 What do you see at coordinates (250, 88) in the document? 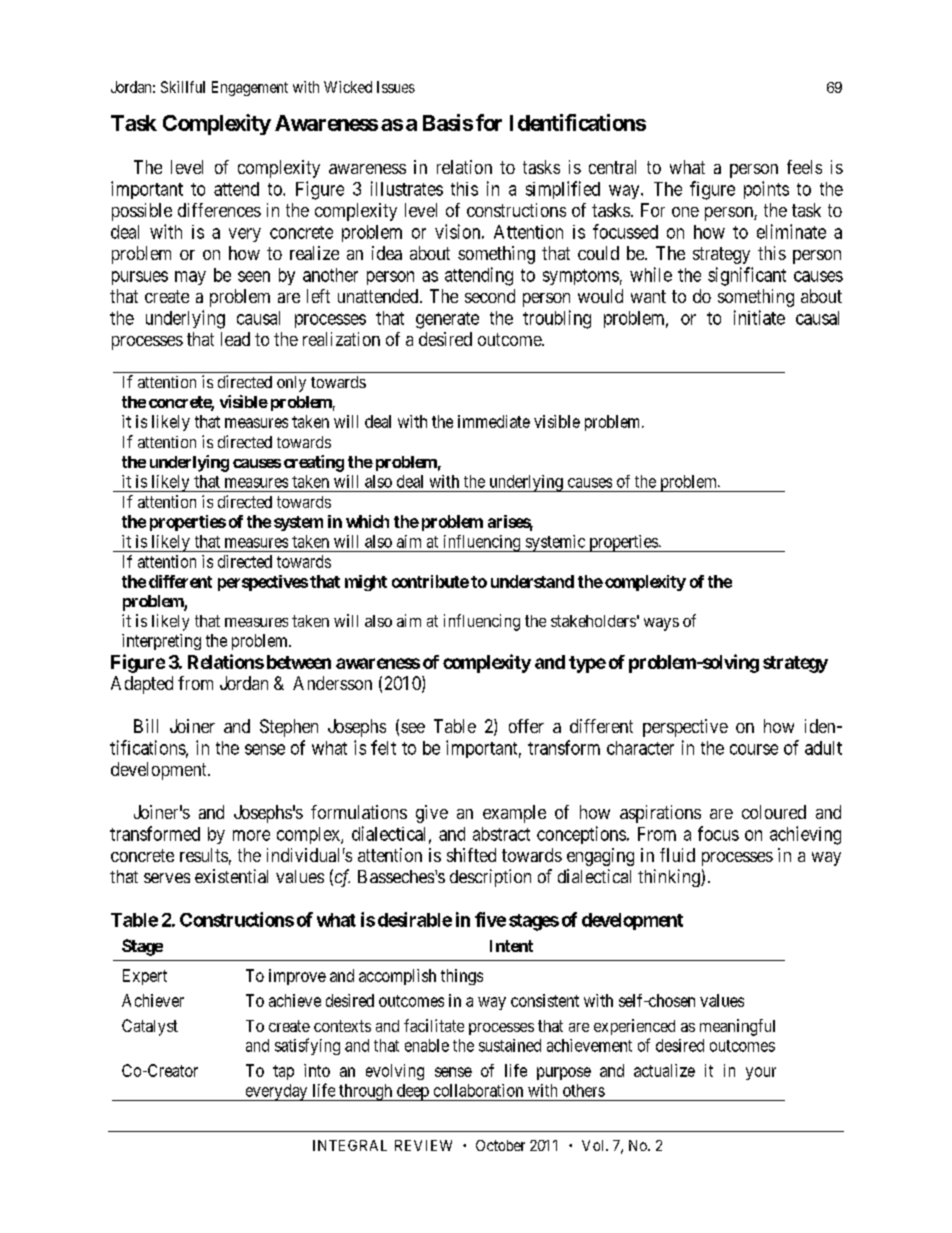
I see `Engagement` at bounding box center [250, 88].
